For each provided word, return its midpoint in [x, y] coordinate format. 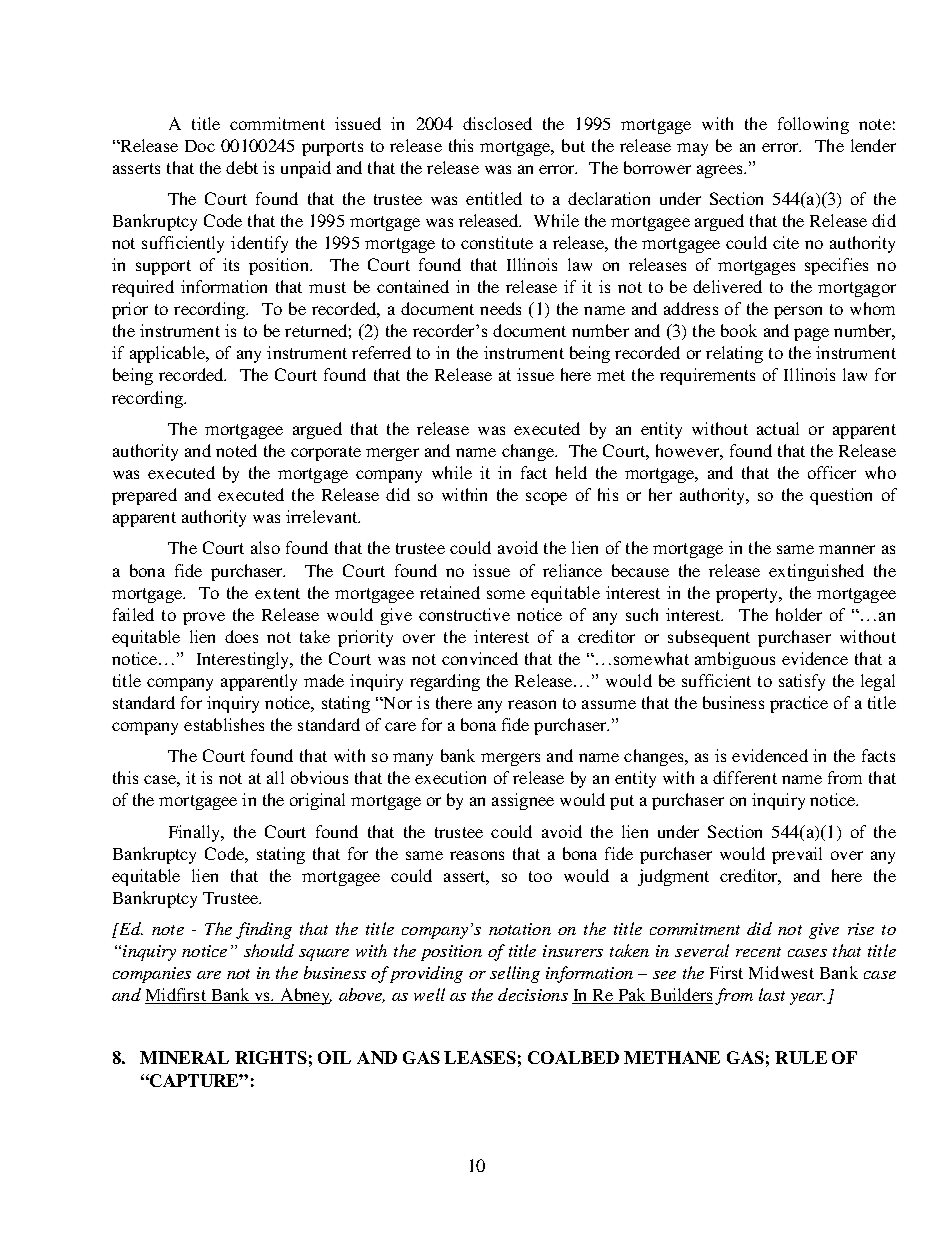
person [798, 312]
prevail [797, 855]
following [813, 125]
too [540, 876]
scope [546, 498]
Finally [196, 833]
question [841, 496]
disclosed [497, 123]
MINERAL [184, 1057]
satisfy [802, 682]
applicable [168, 354]
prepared [144, 496]
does [241, 636]
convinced [480, 658]
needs [500, 308]
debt [242, 167]
